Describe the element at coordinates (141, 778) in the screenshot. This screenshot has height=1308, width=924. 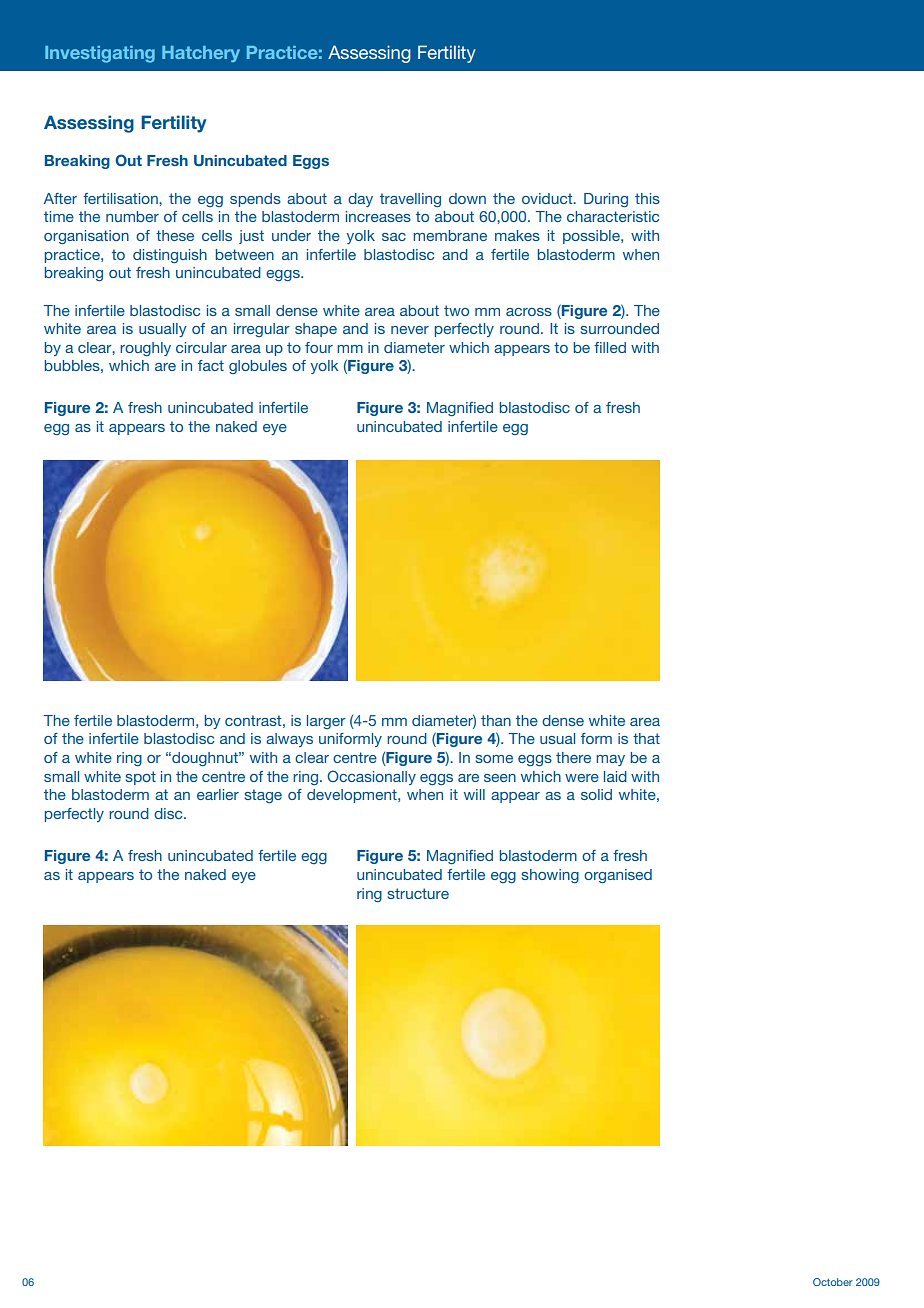
I see `spot` at that location.
